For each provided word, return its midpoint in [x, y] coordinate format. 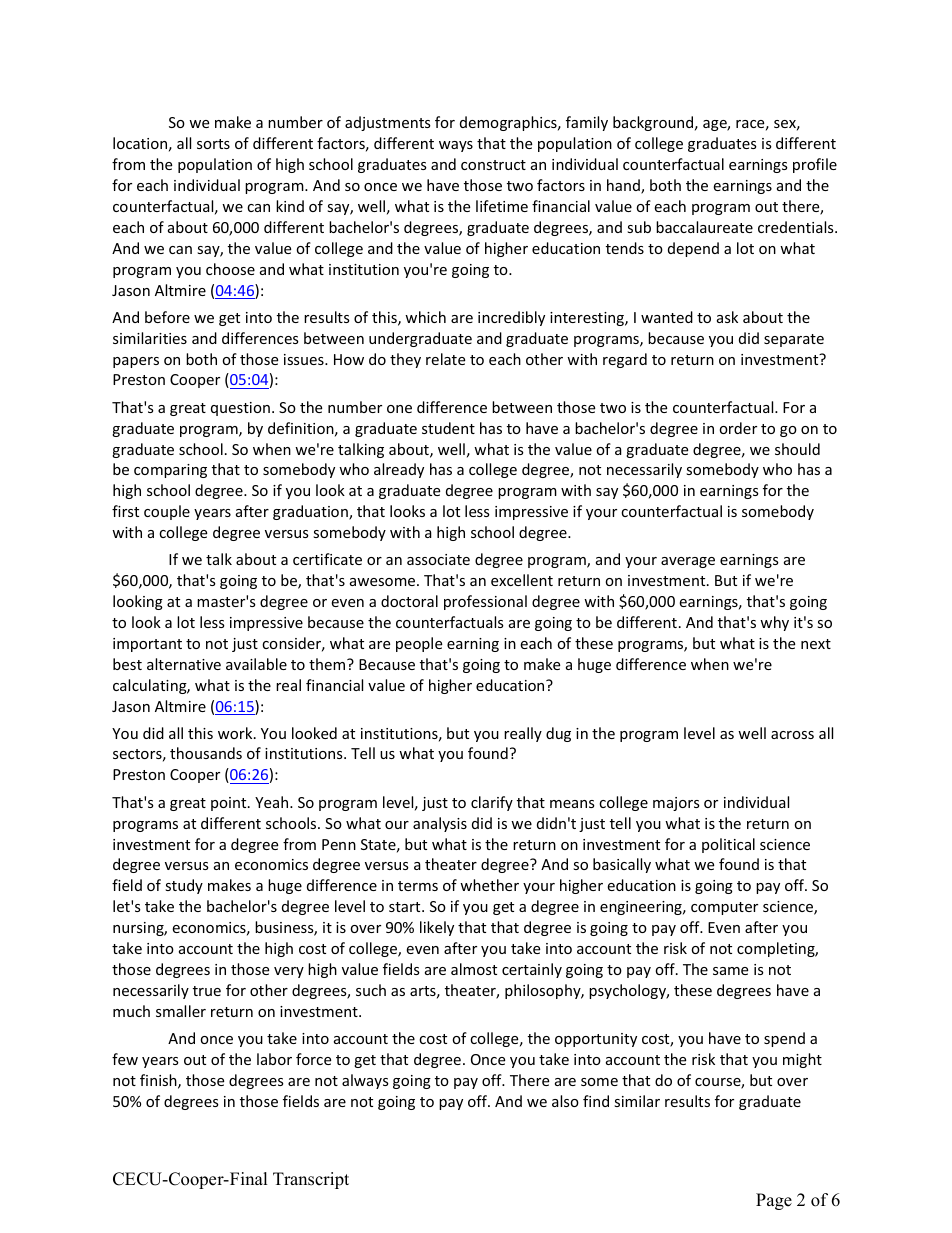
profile [815, 165]
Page [774, 1201]
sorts [213, 144]
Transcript [311, 1180]
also [565, 1101]
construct [493, 165]
